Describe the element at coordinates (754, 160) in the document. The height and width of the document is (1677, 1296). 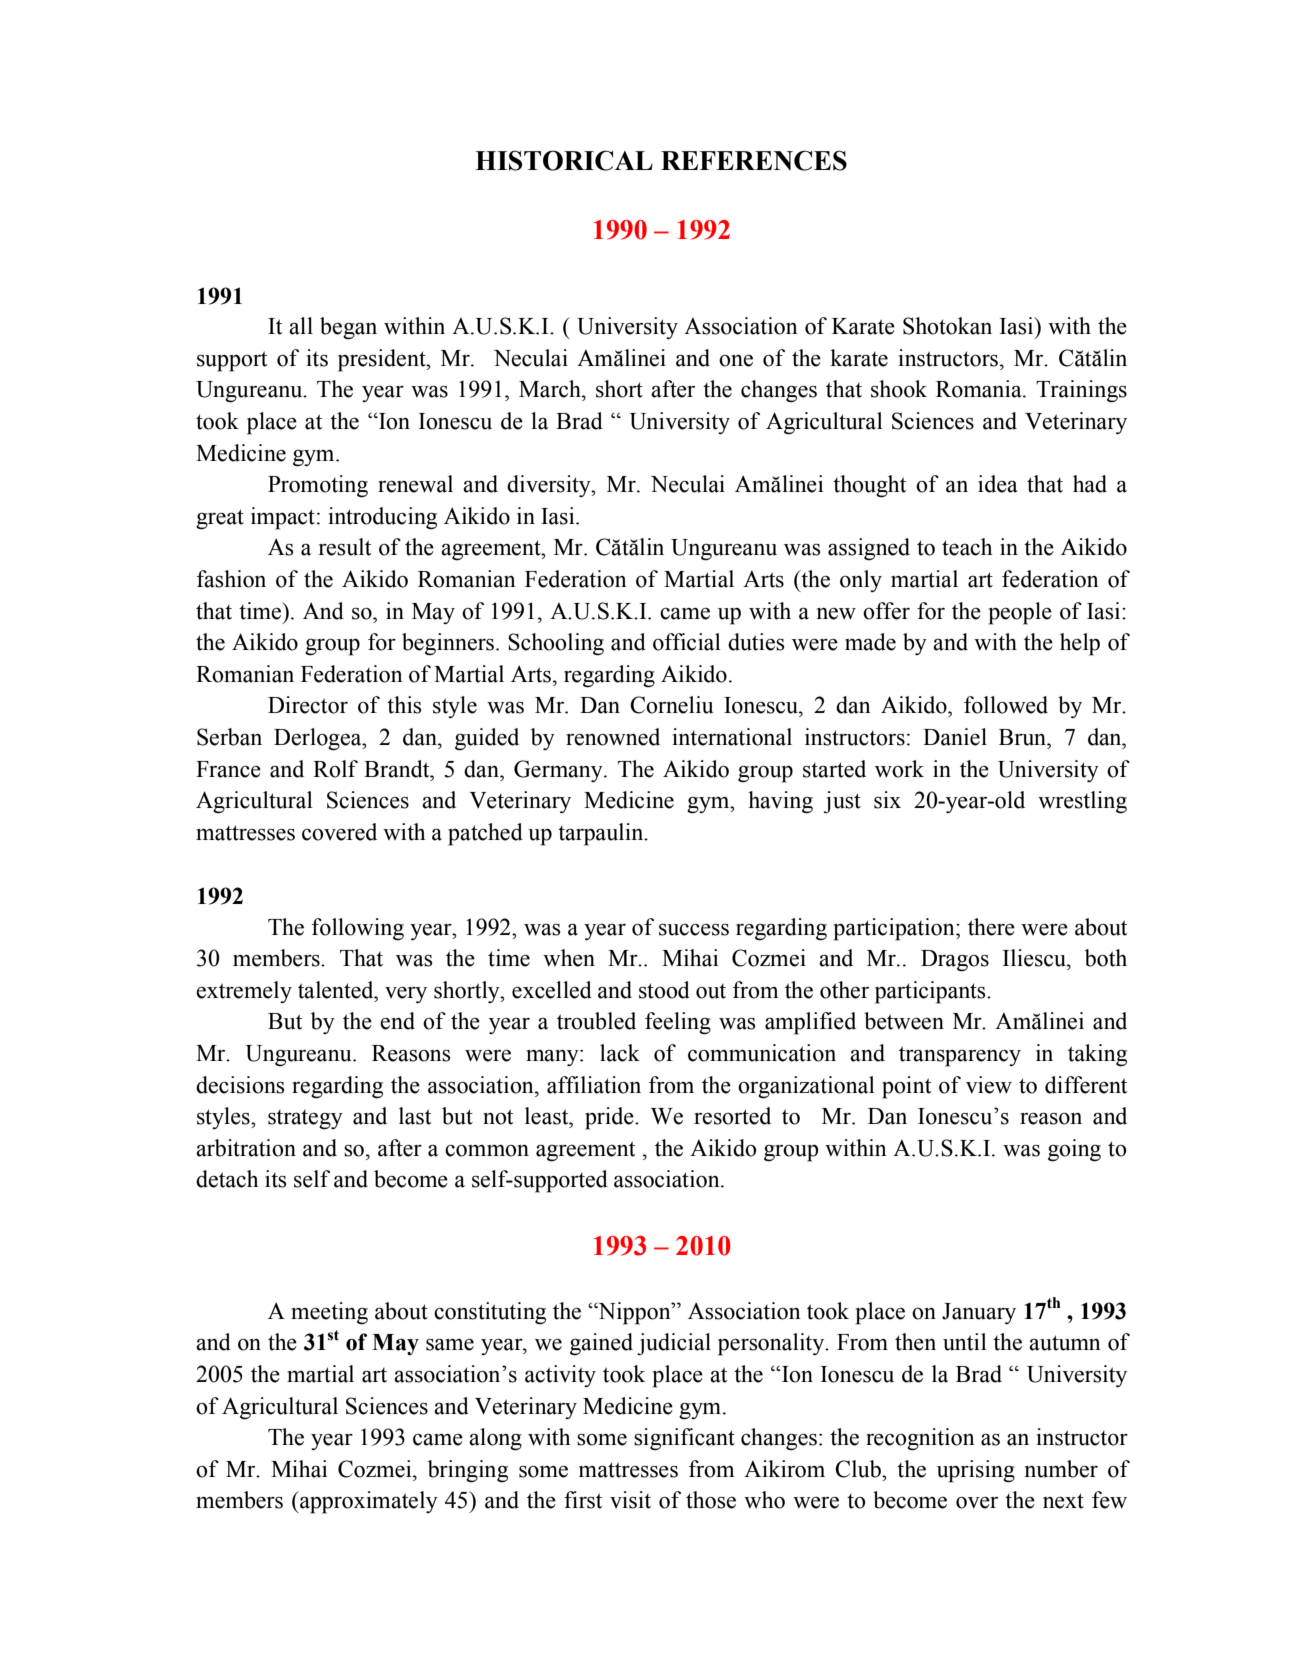
I see `REFERENCES` at that location.
